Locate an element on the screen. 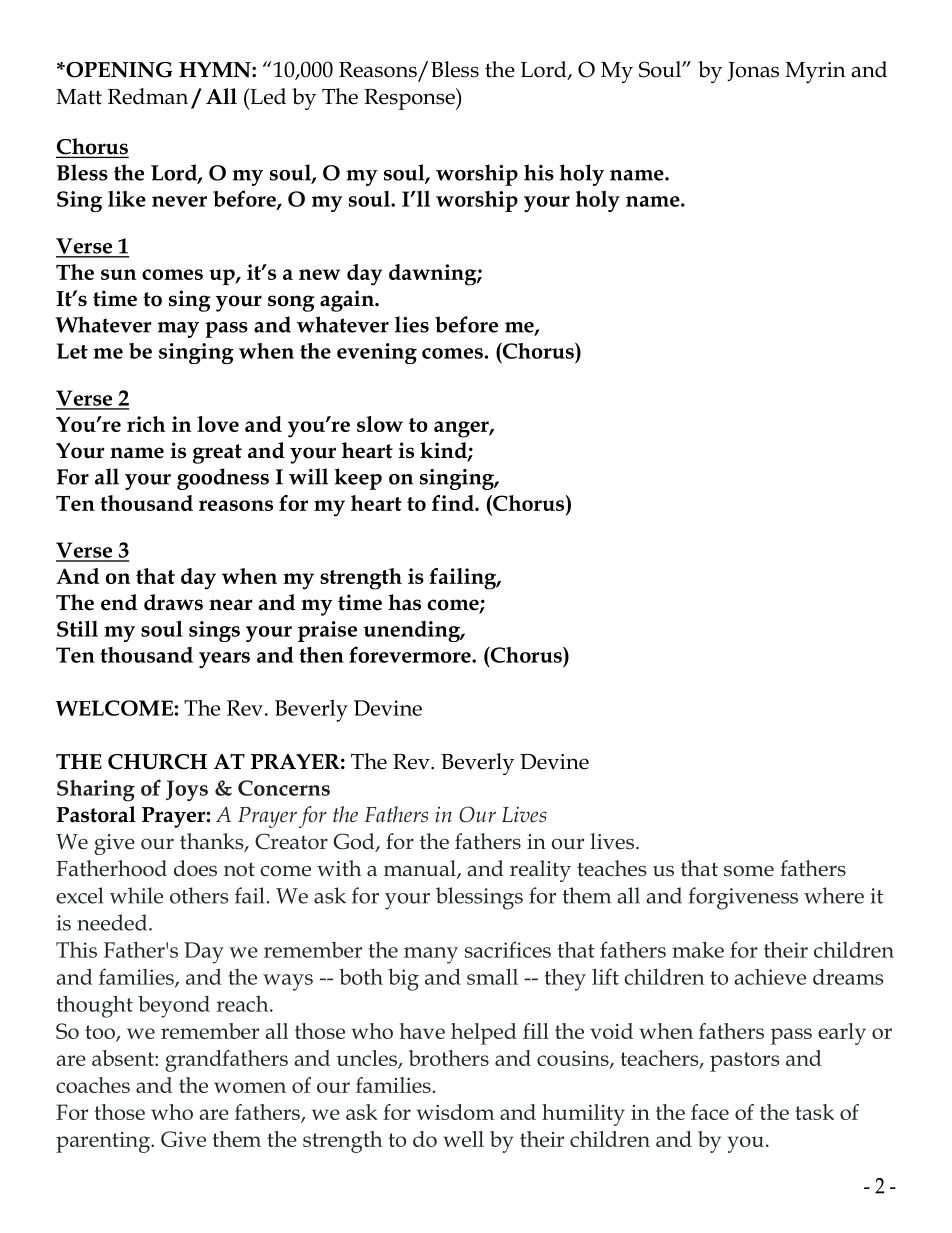 Image resolution: width=952 pixels, height=1233 pixels. parenting is located at coordinates (104, 1142).
